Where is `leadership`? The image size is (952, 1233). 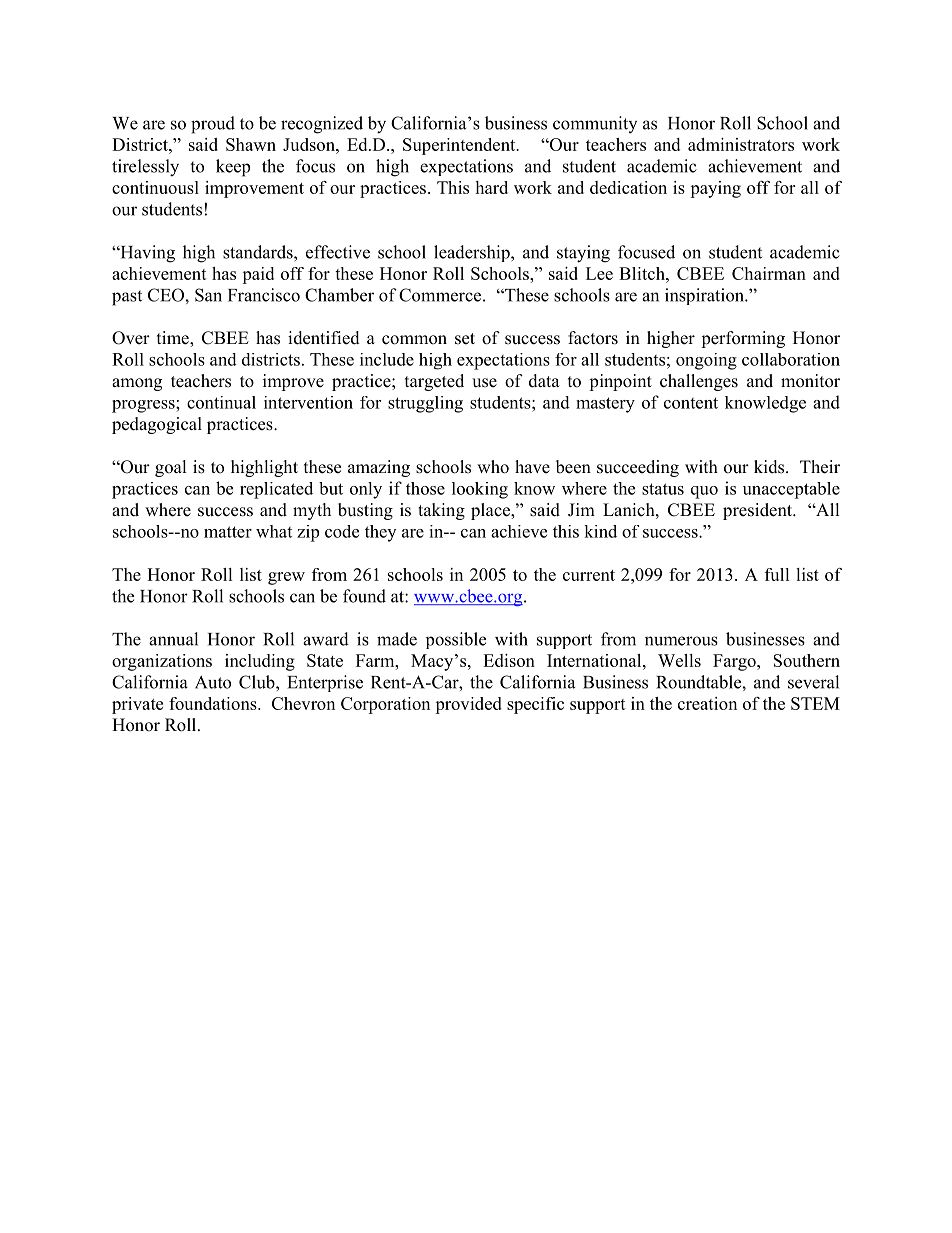
leadership is located at coordinates (473, 253).
